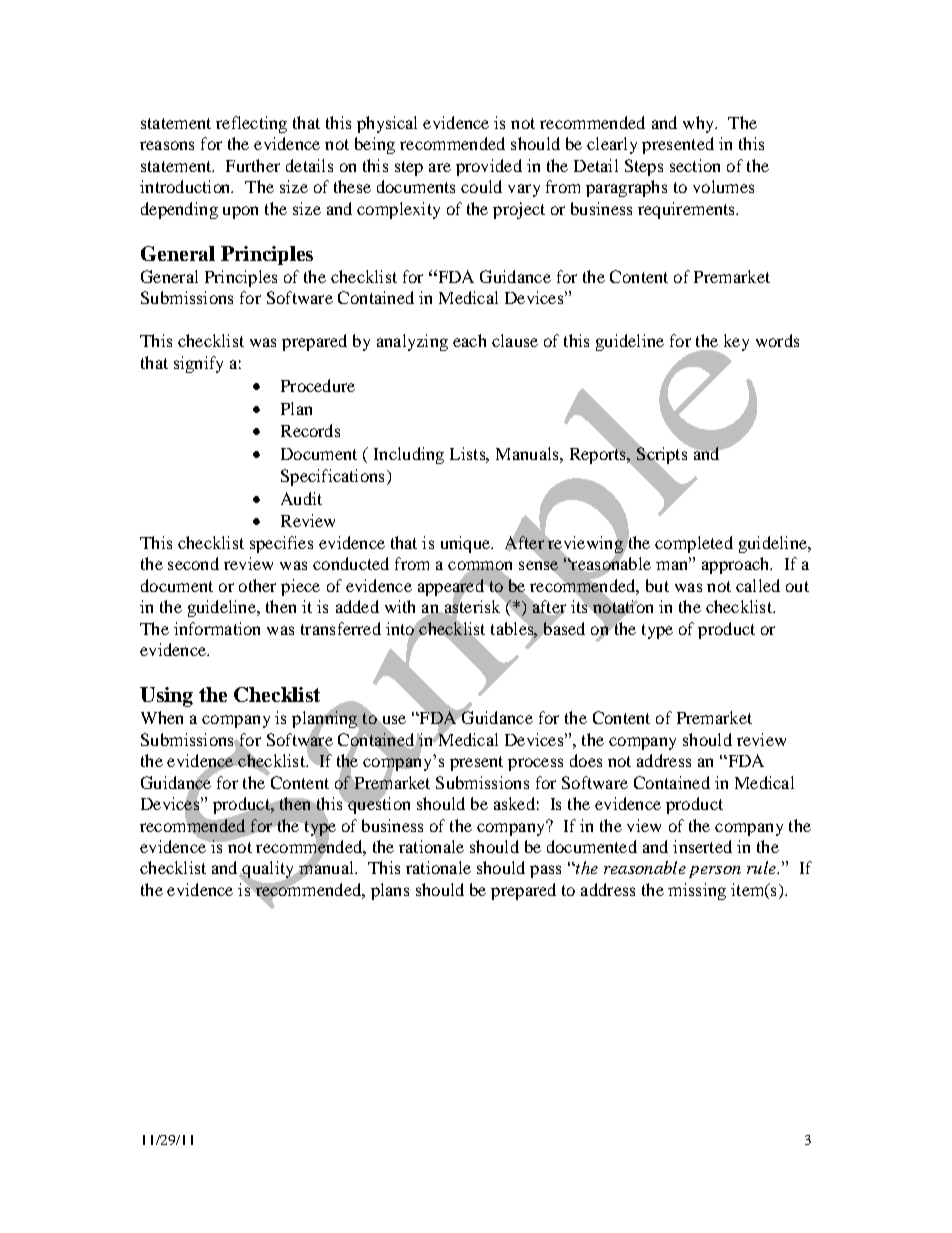 This image has width=952, height=1233. What do you see at coordinates (162, 717) in the image?
I see `When` at bounding box center [162, 717].
